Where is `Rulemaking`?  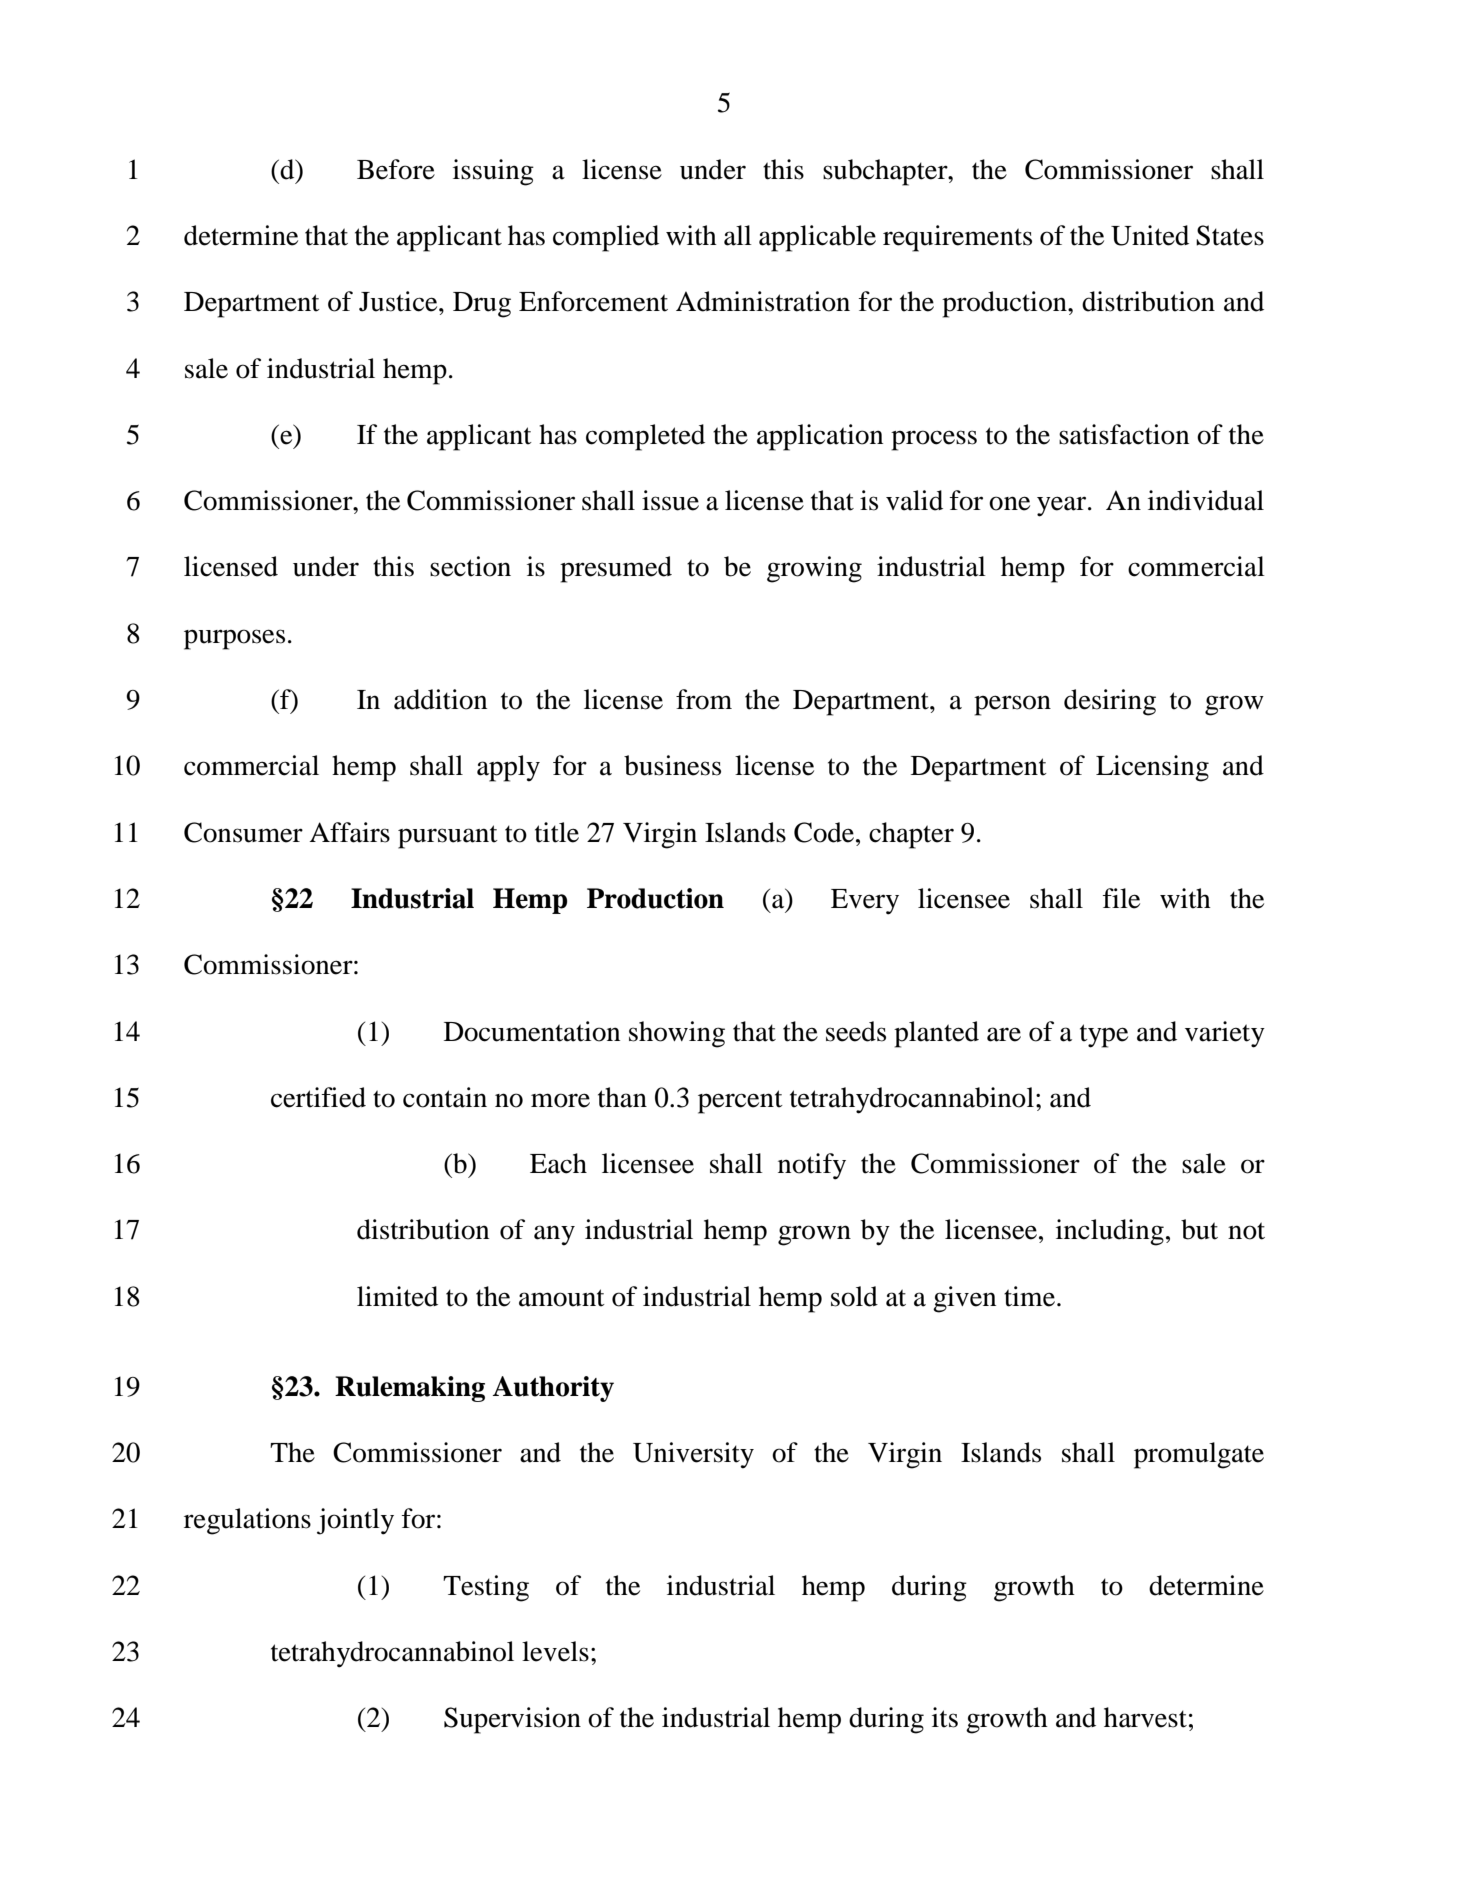
Rulemaking is located at coordinates (410, 1389).
